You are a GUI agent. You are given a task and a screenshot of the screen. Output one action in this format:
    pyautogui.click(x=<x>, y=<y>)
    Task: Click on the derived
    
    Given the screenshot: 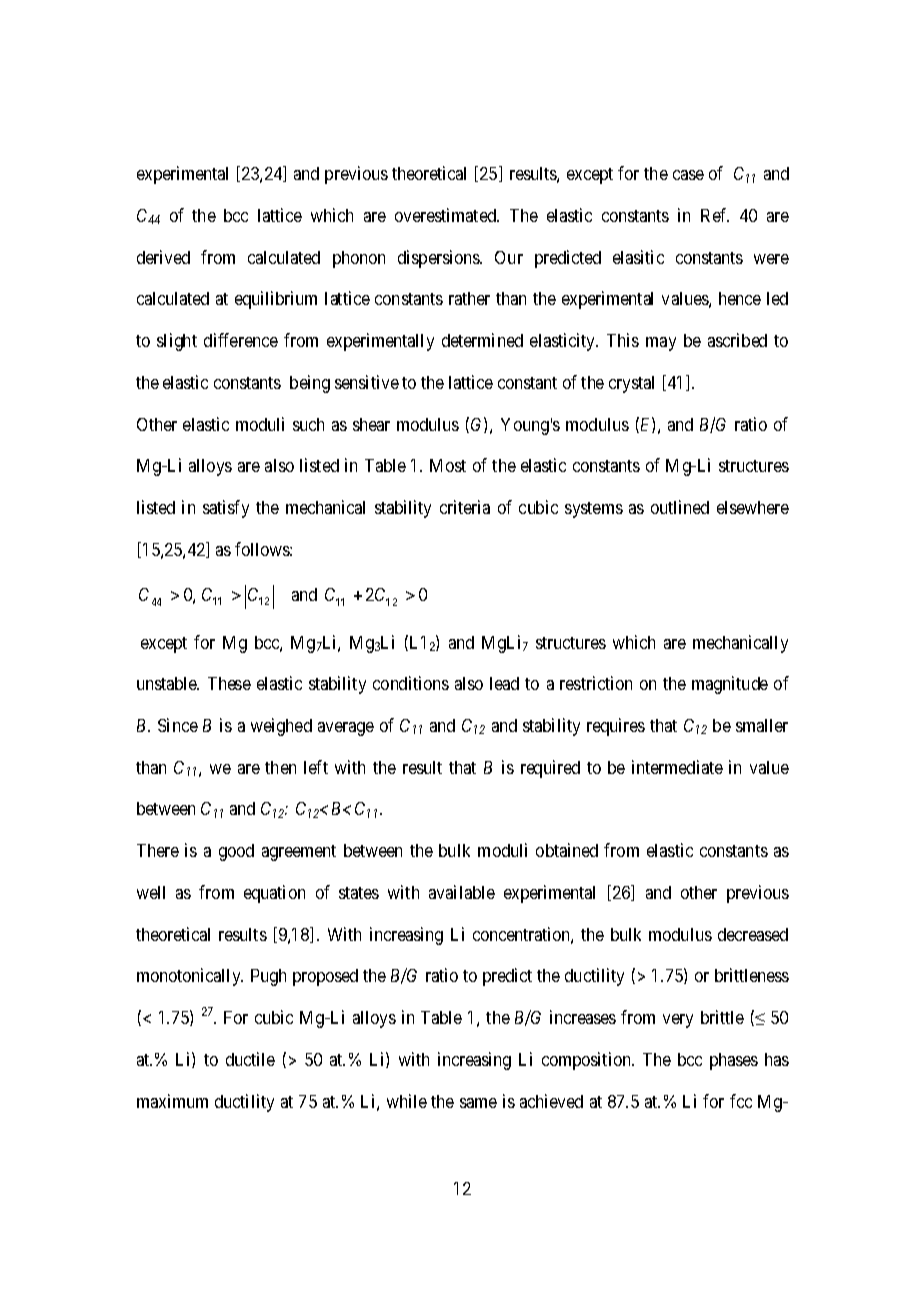 What is the action you would take?
    pyautogui.click(x=163, y=257)
